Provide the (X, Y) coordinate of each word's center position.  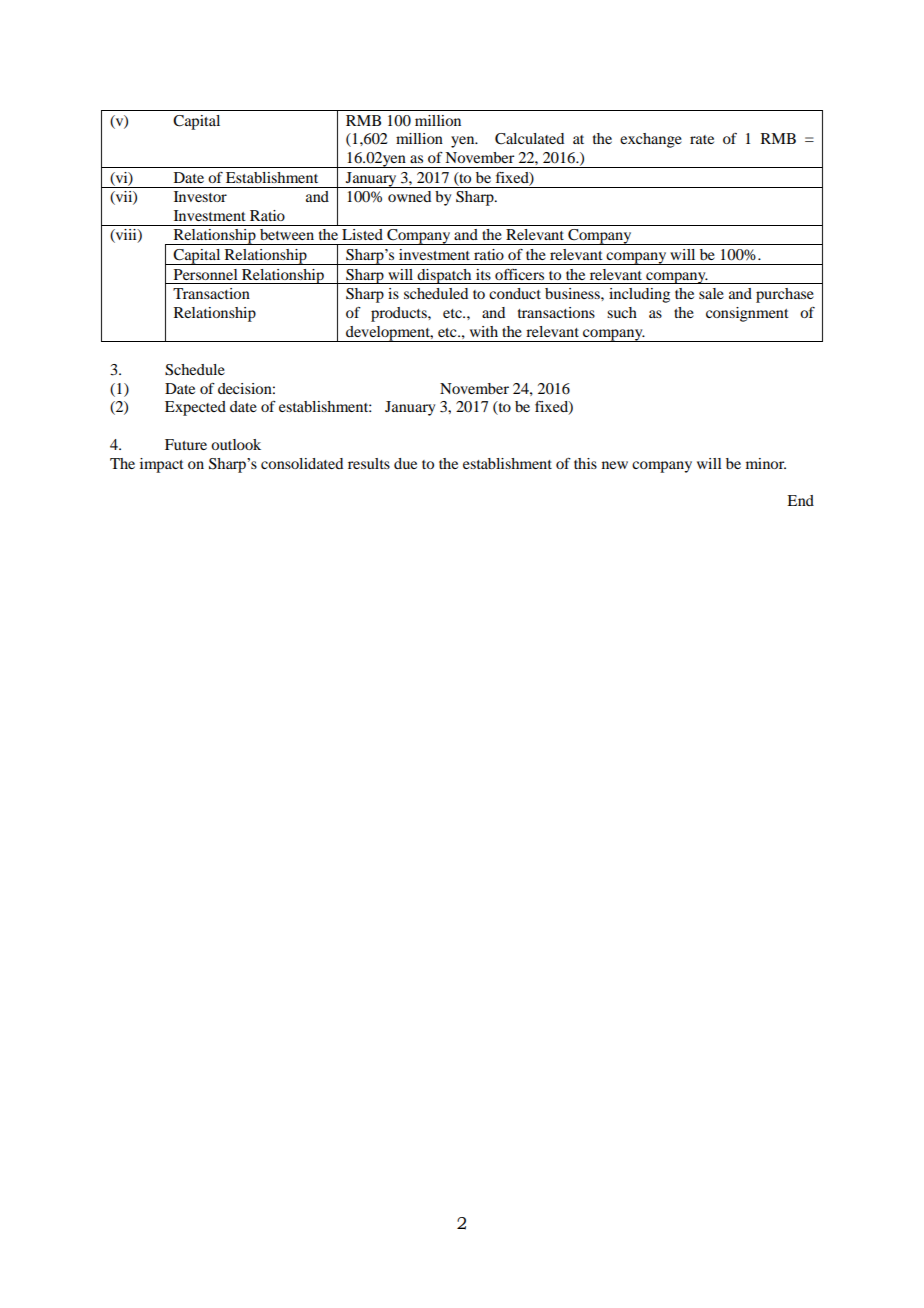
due (405, 463)
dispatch (444, 276)
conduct (515, 293)
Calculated (529, 139)
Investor (200, 196)
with (484, 331)
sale (711, 293)
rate (702, 139)
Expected (195, 408)
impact (162, 465)
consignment (747, 314)
